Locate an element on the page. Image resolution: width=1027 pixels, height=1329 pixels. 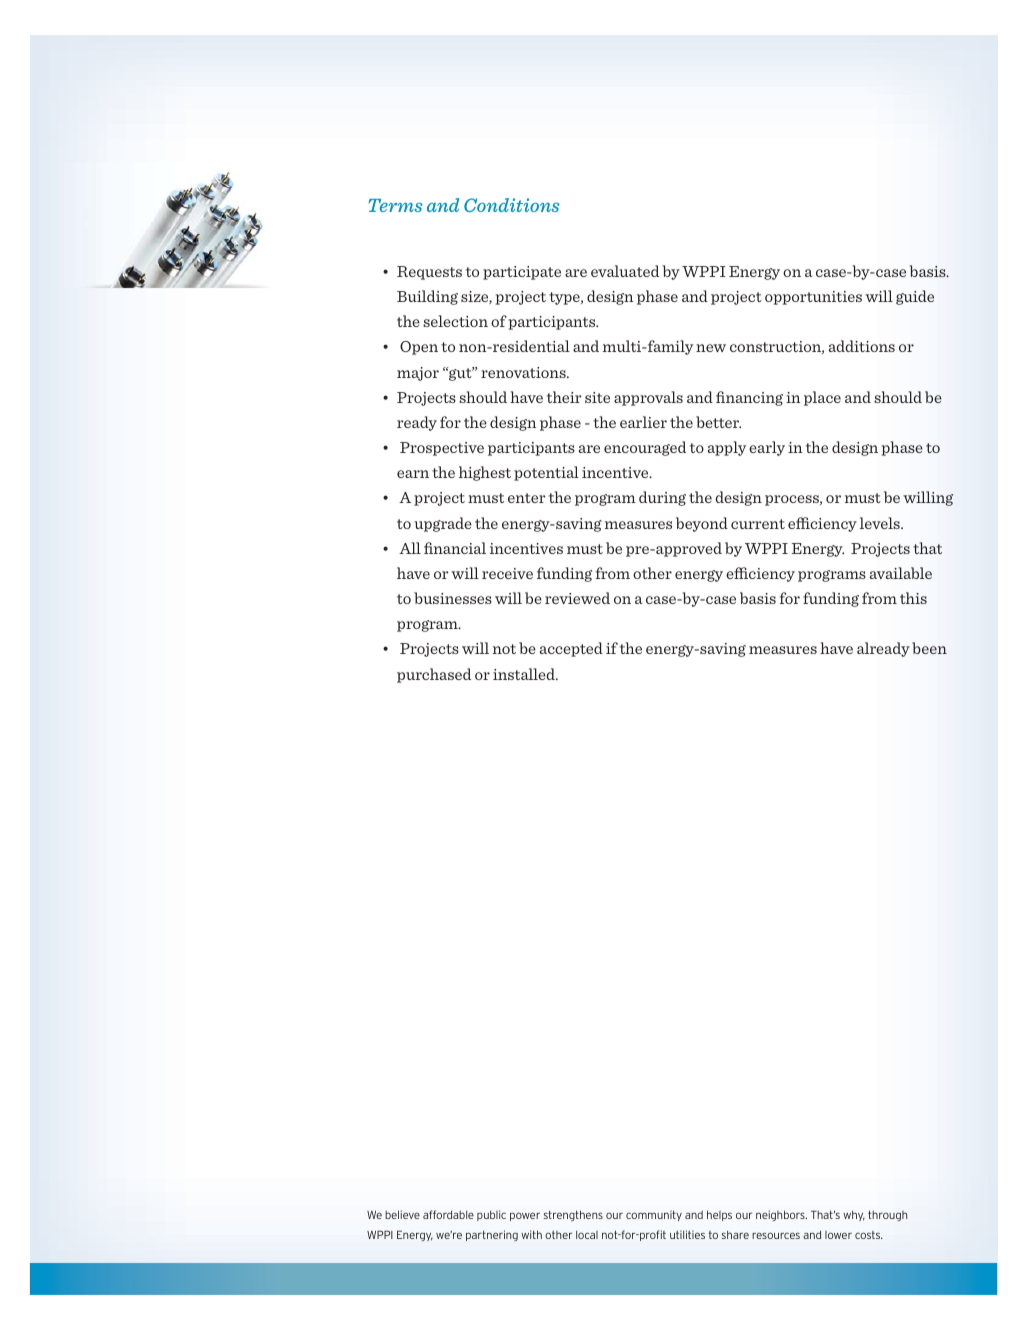
guide is located at coordinates (915, 297).
